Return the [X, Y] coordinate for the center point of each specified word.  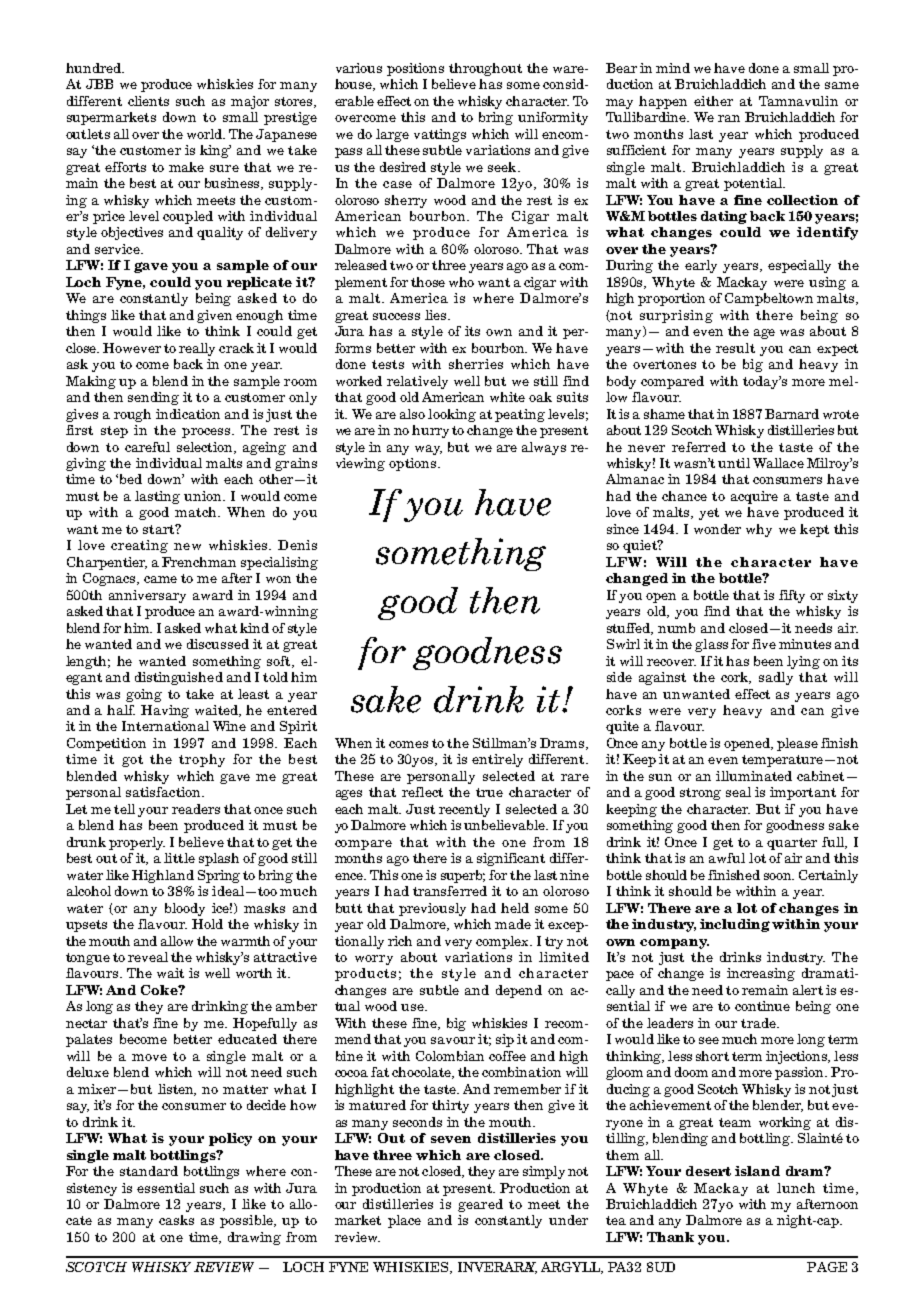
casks [176, 1220]
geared [480, 1205]
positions [415, 69]
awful [727, 858]
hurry [430, 431]
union [204, 496]
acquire [754, 497]
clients [148, 101]
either [713, 101]
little [179, 858]
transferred [450, 891]
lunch [796, 1188]
